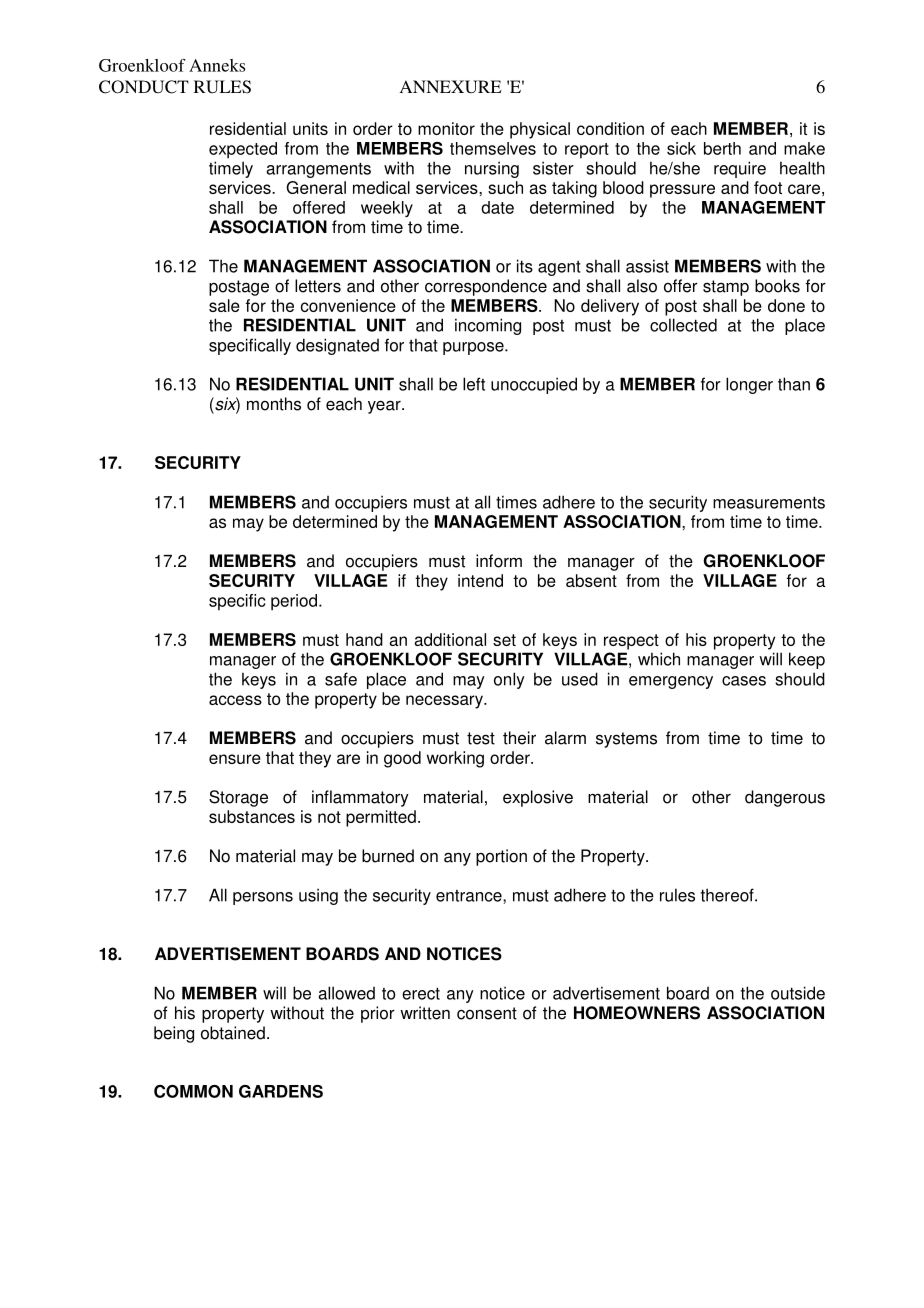 The width and height of the image is (924, 1308). Describe the element at coordinates (501, 857) in the image. I see `portion` at that location.
